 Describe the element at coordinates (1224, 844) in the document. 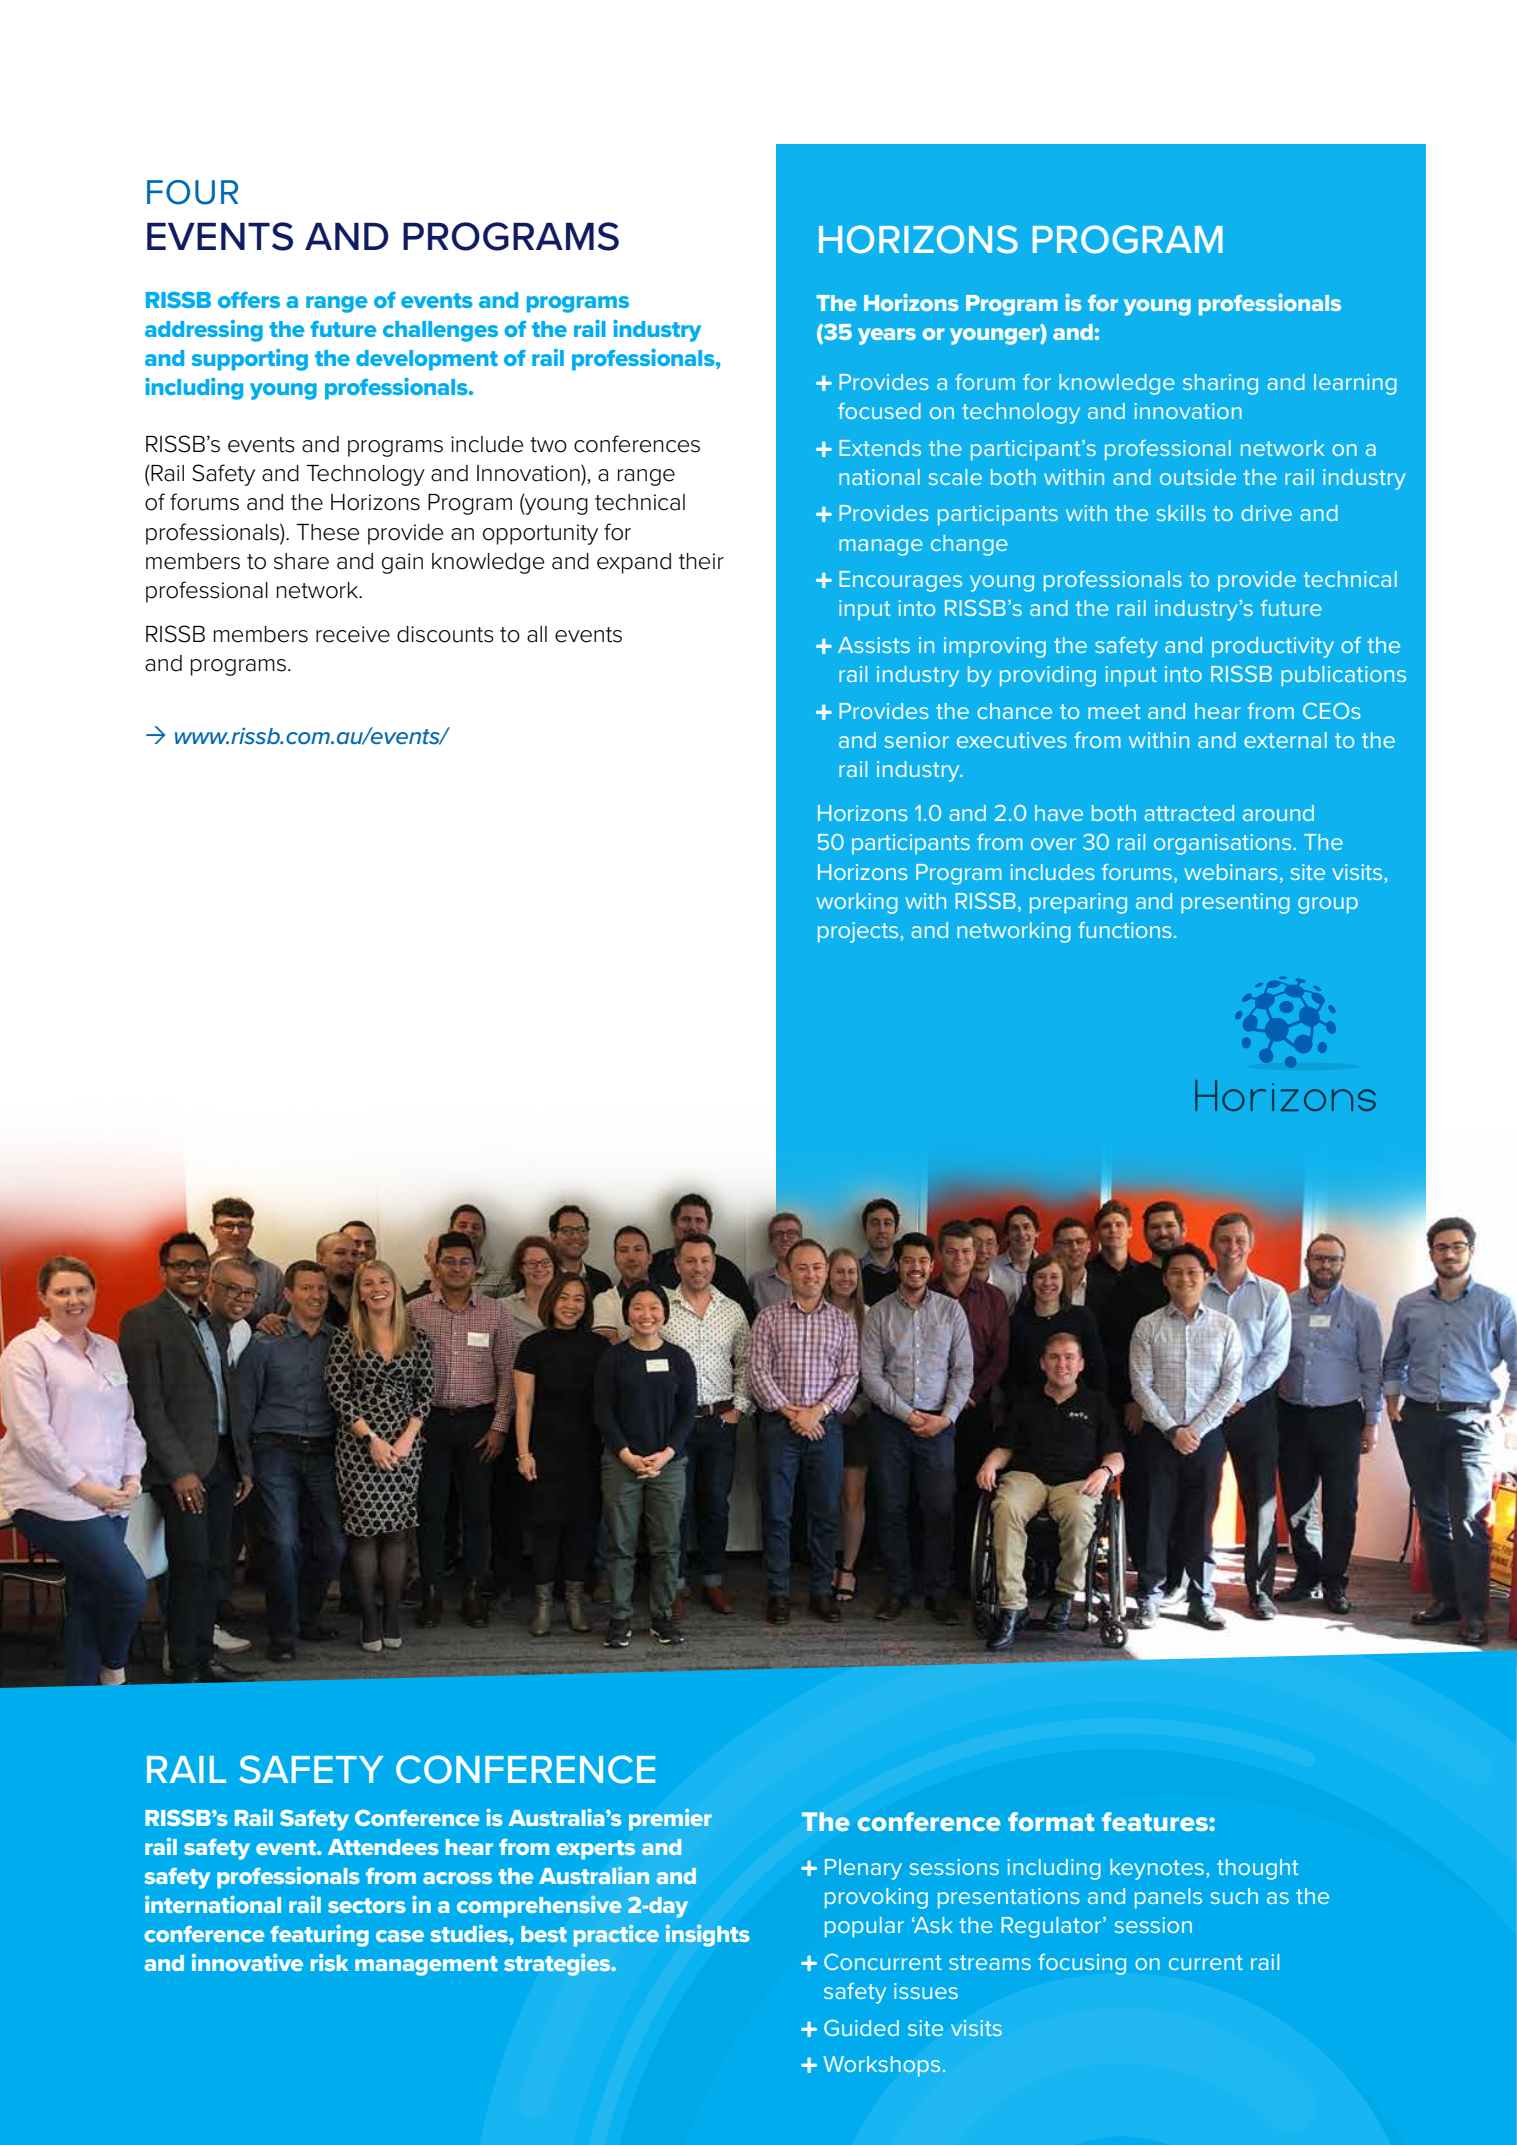

I see `organisations` at that location.
